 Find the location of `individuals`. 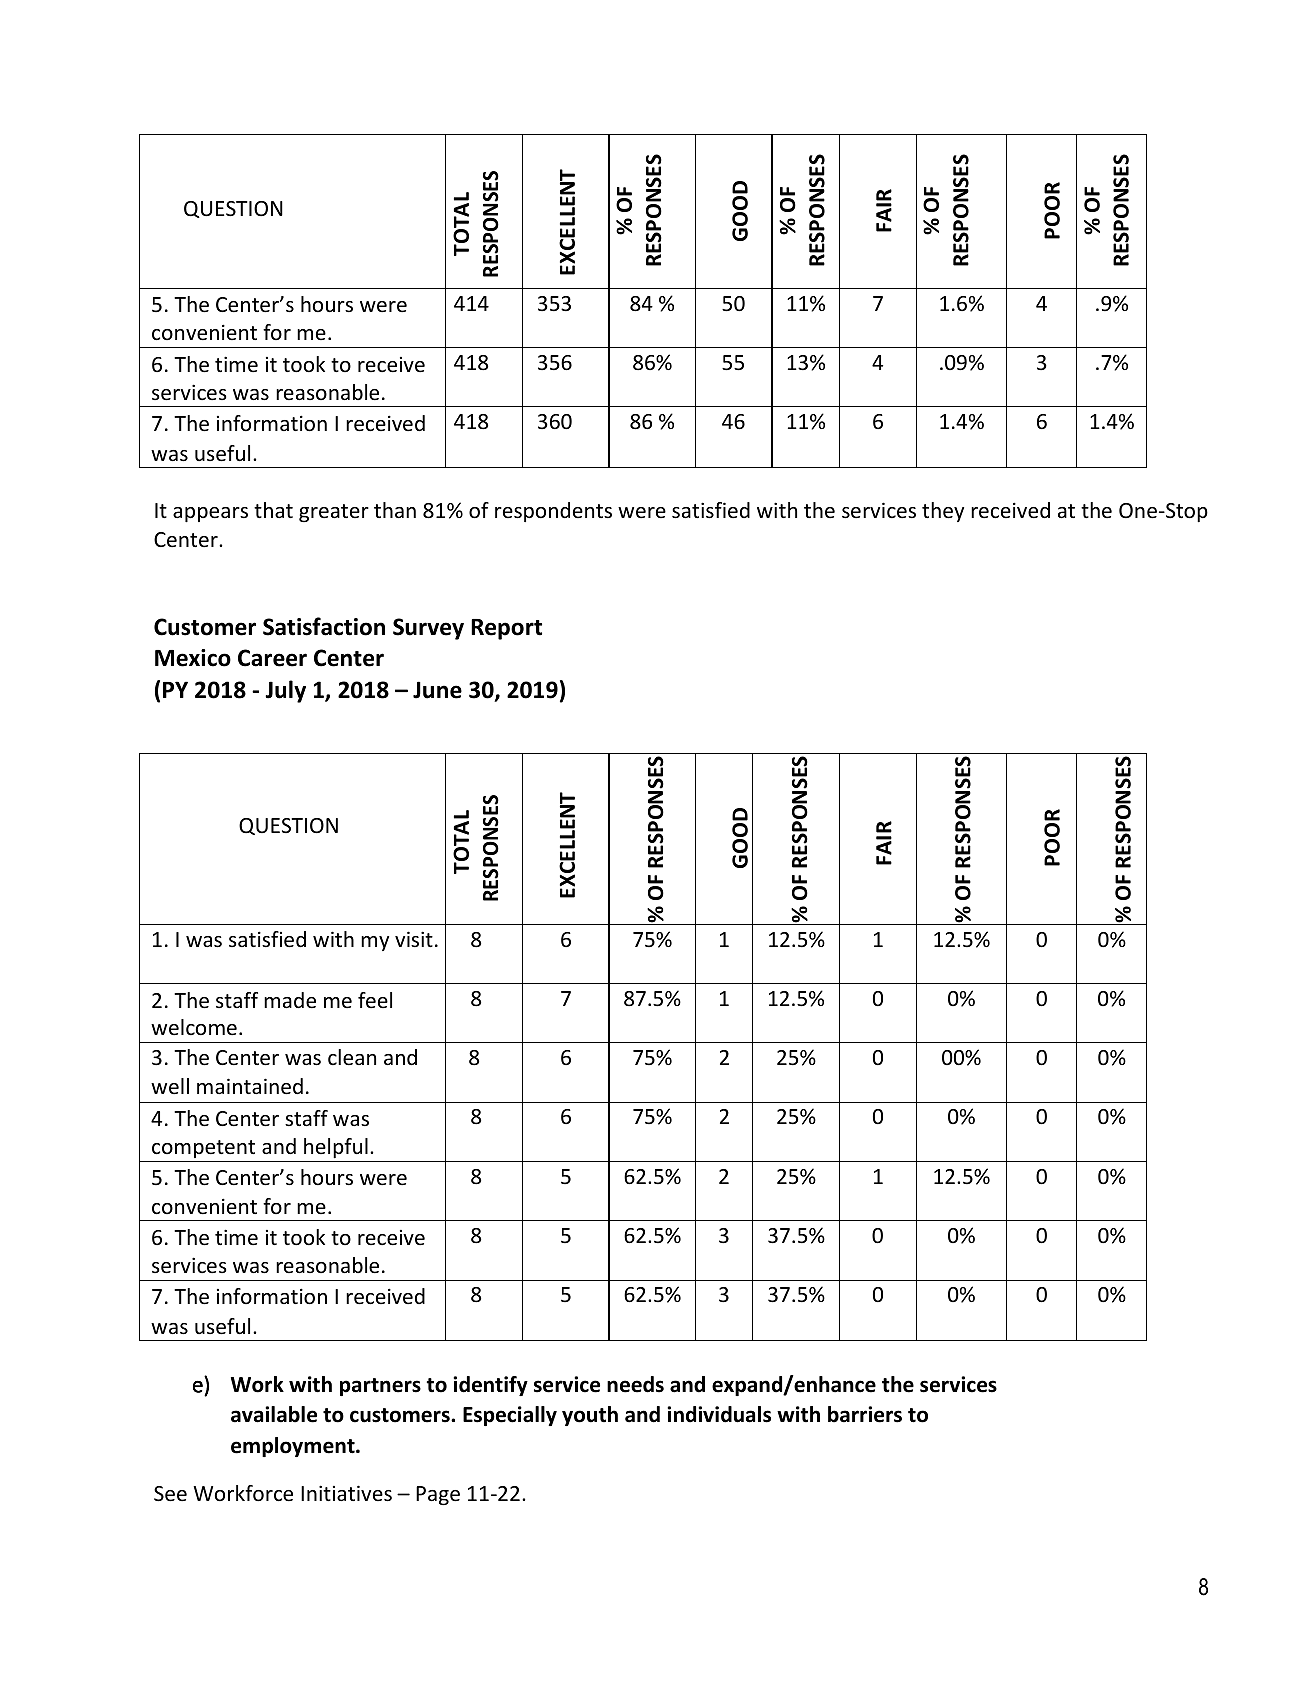

individuals is located at coordinates (719, 1414).
